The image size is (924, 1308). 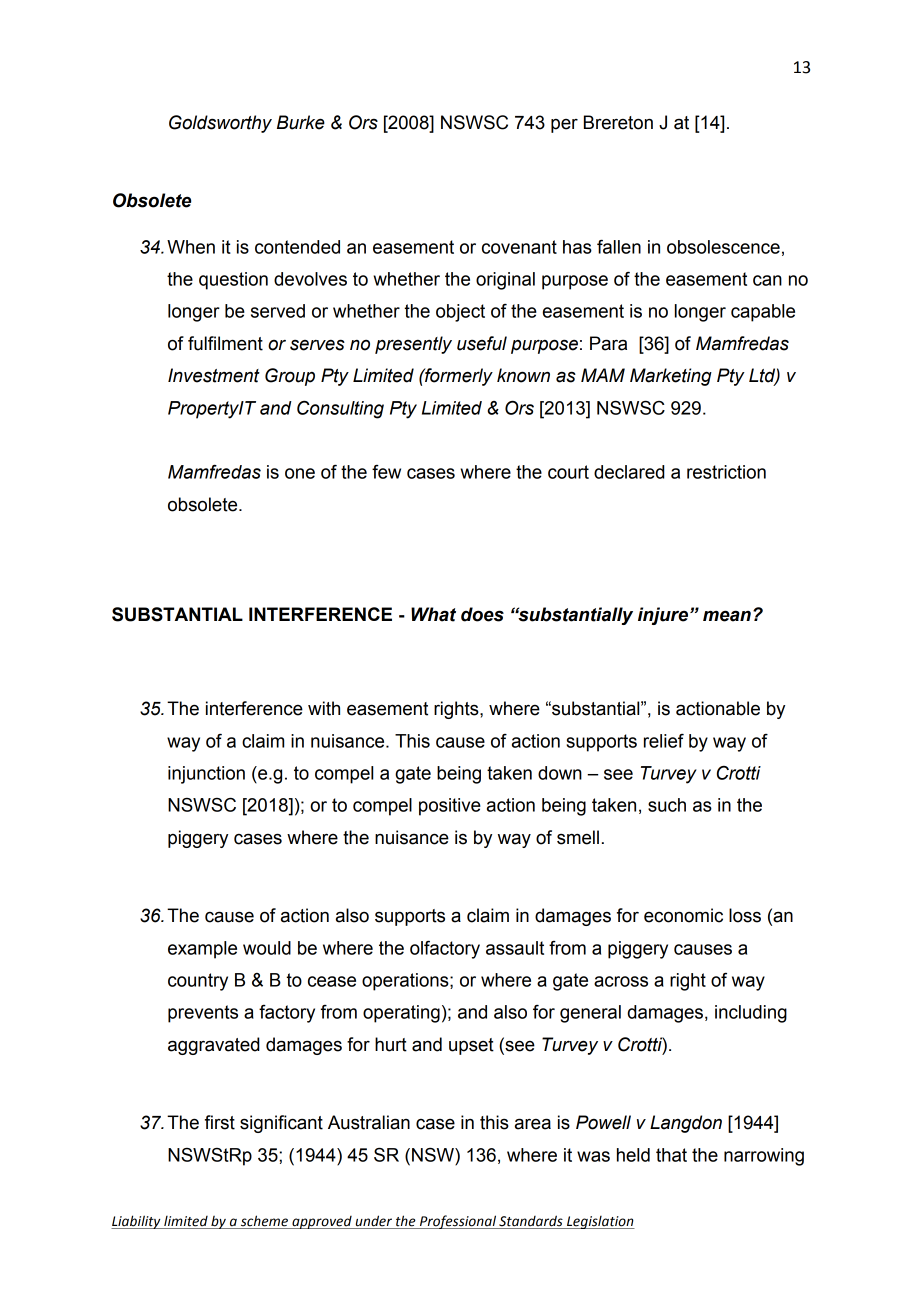 What do you see at coordinates (723, 247) in the screenshot?
I see `obsolescence` at bounding box center [723, 247].
